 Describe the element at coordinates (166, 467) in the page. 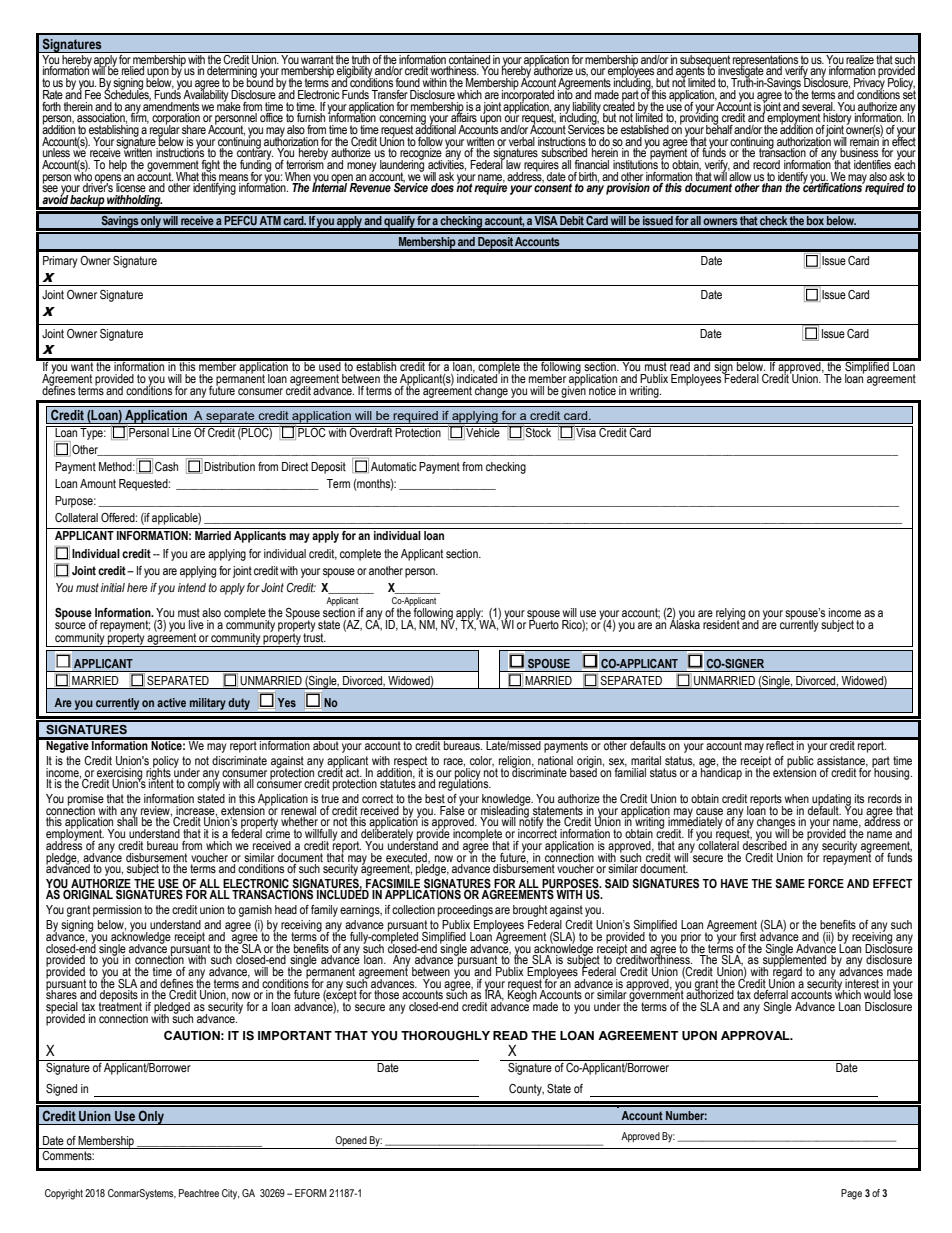

I see `Cash` at that location.
